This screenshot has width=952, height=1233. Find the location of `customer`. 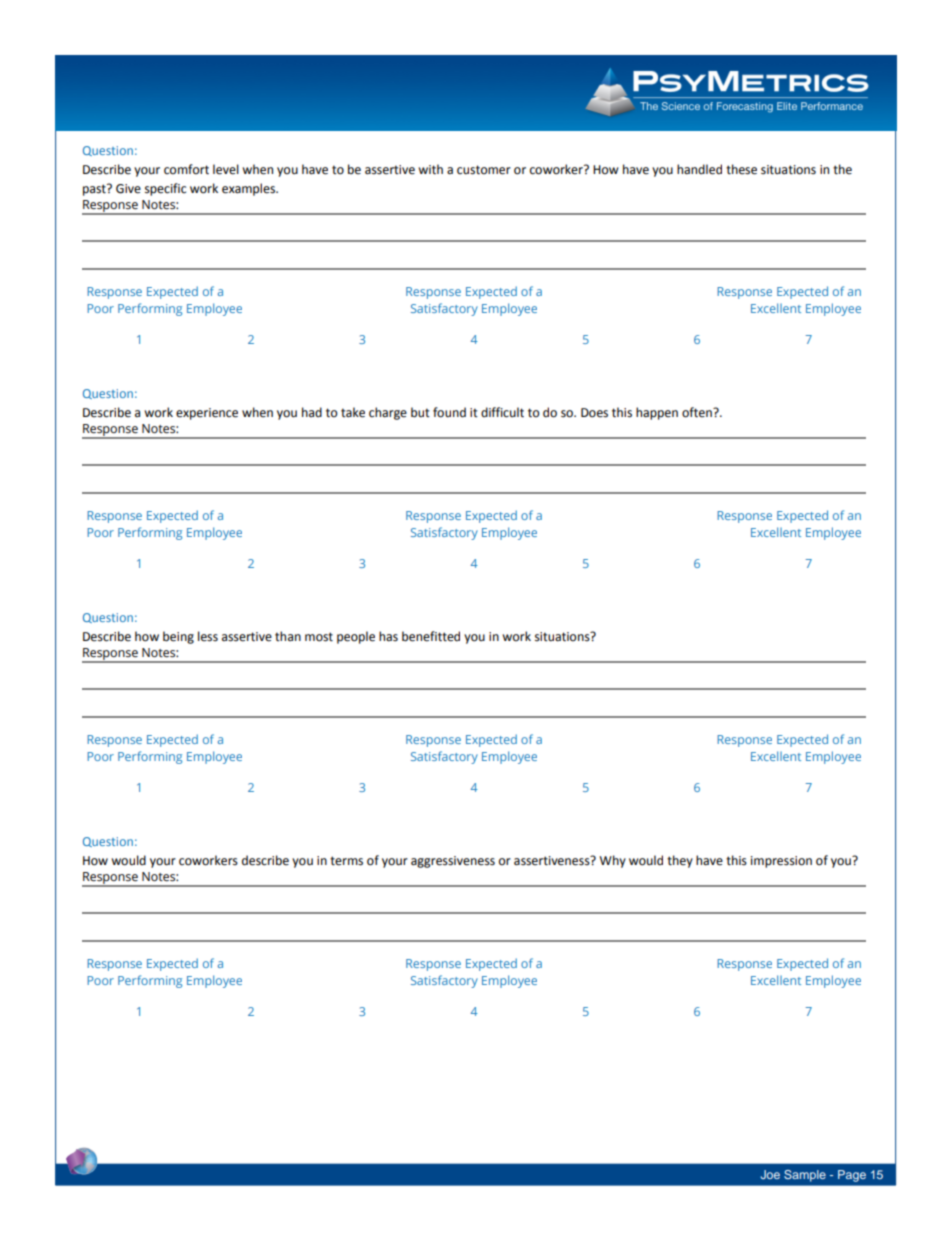

customer is located at coordinates (484, 170).
